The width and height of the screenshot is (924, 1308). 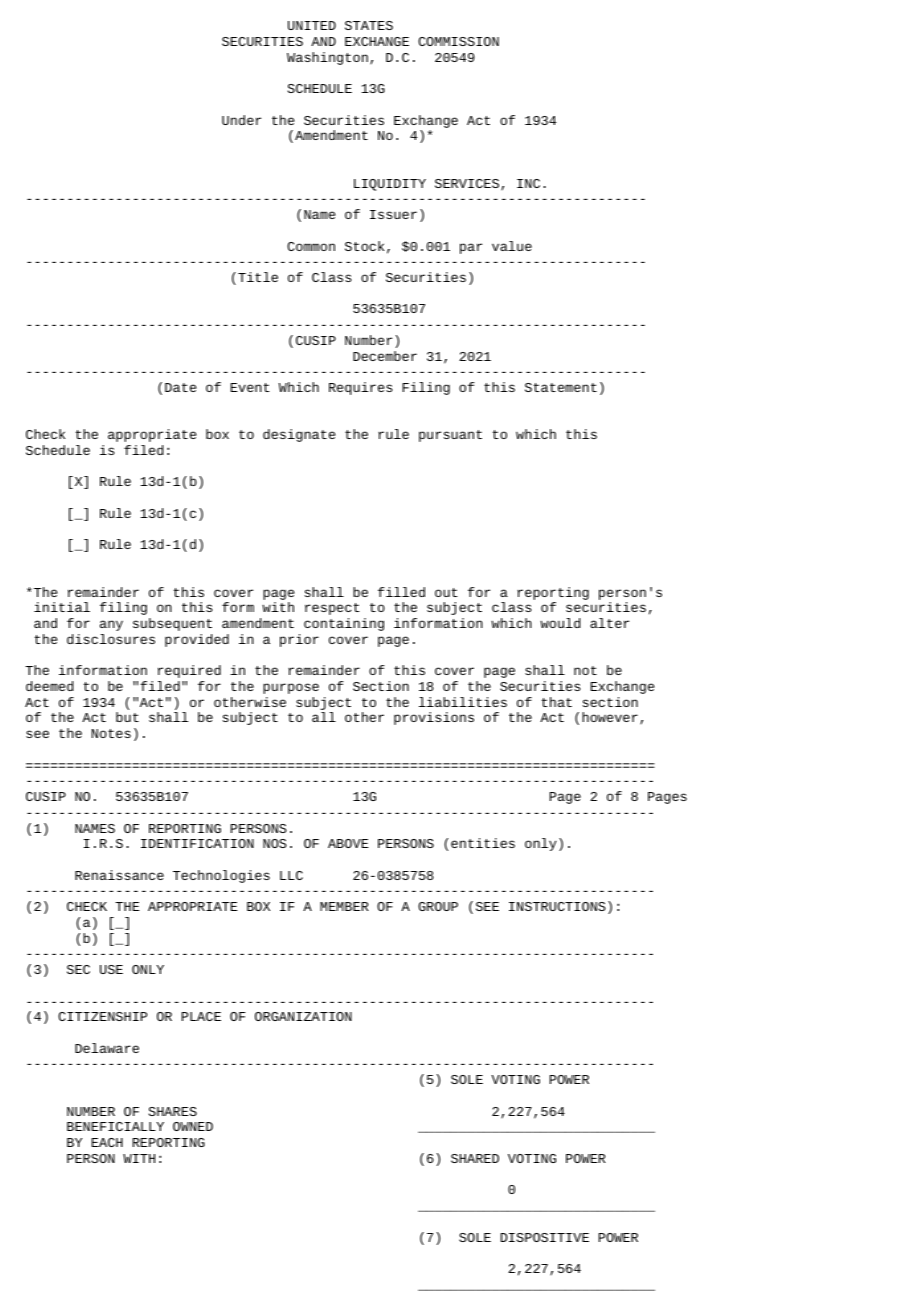 What do you see at coordinates (557, 906) in the screenshot?
I see `INSTRUCTIONS` at bounding box center [557, 906].
